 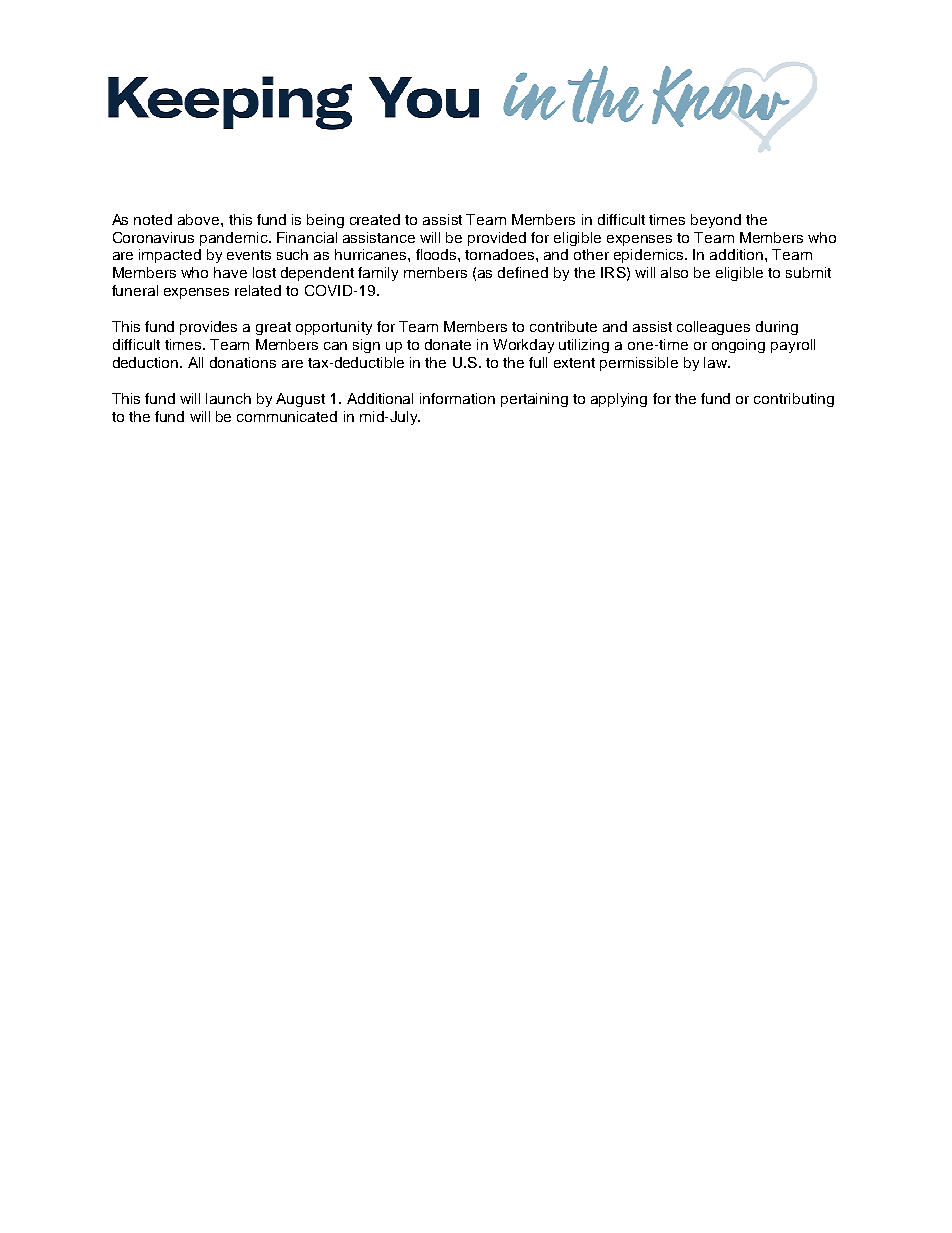 What do you see at coordinates (497, 239) in the page?
I see `provided` at bounding box center [497, 239].
